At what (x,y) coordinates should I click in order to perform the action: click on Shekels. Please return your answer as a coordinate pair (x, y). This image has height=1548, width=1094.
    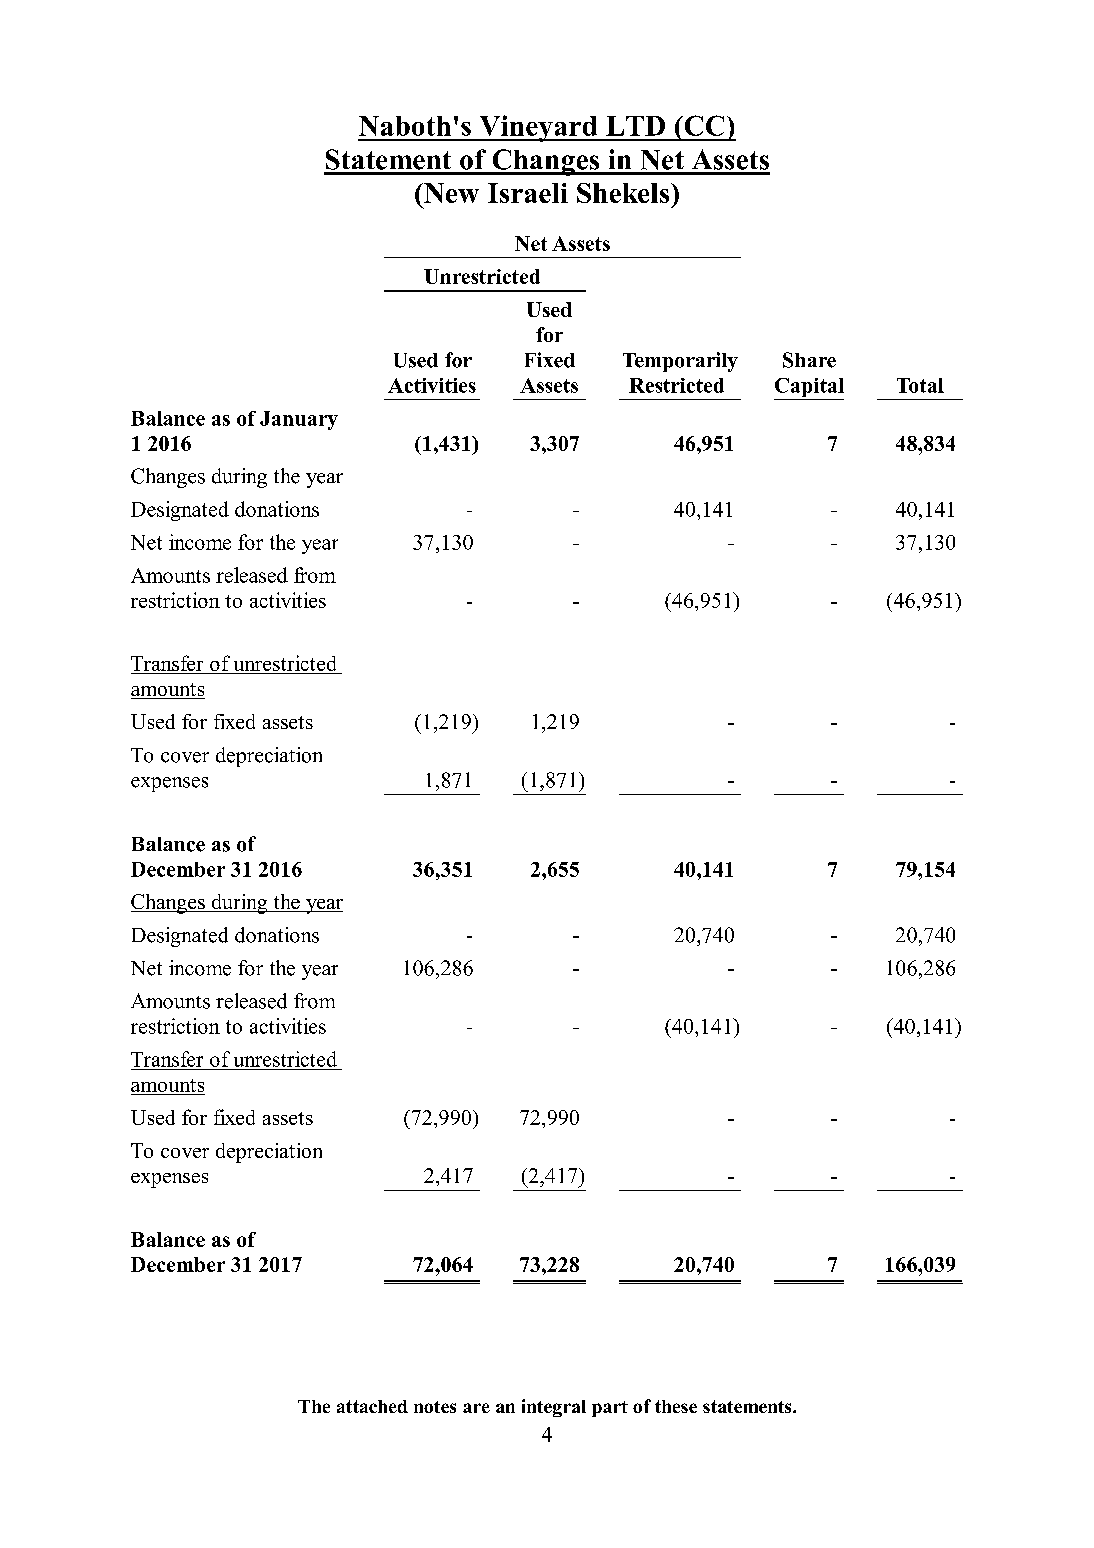
    Looking at the image, I should click on (624, 193).
